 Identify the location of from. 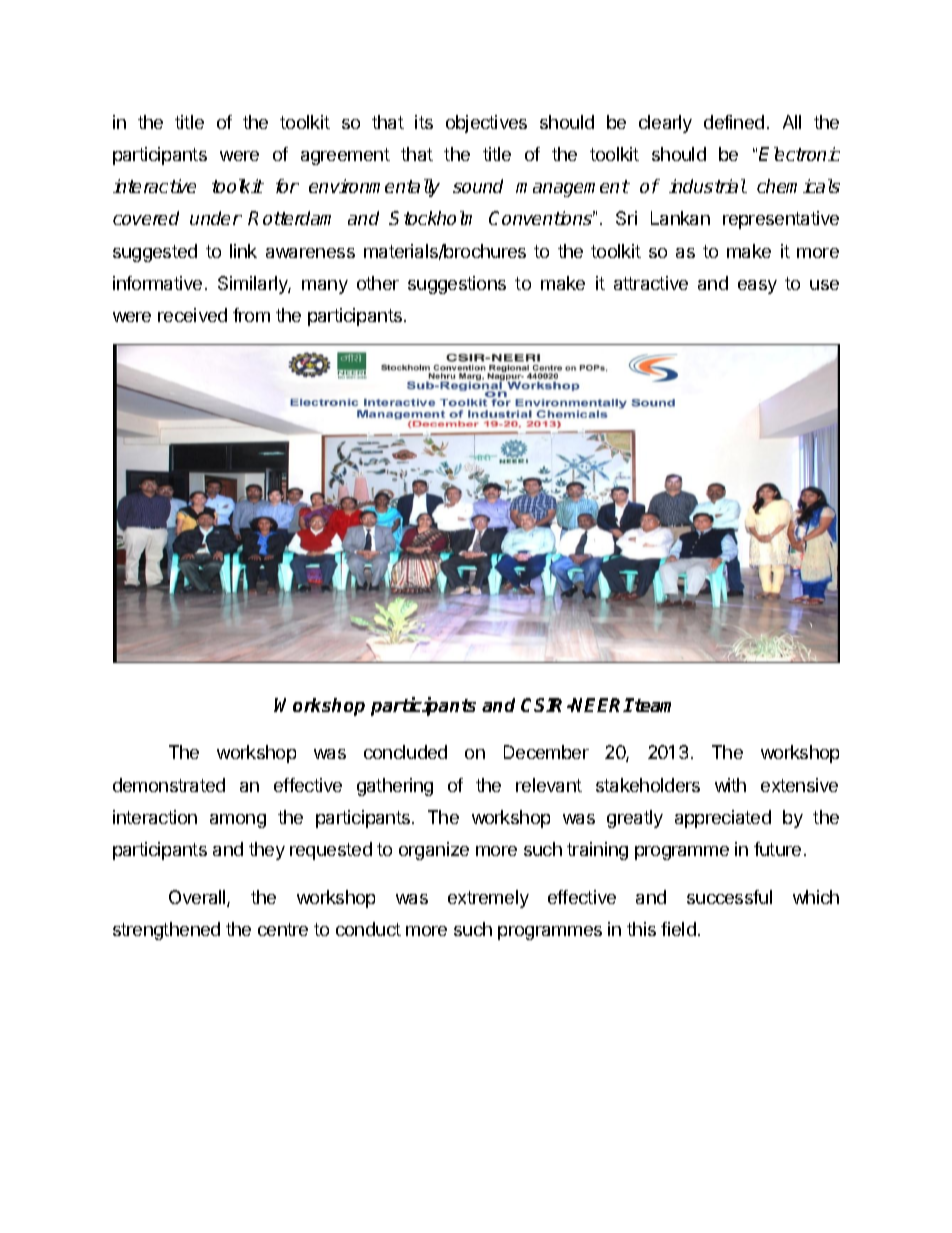
(251, 315).
